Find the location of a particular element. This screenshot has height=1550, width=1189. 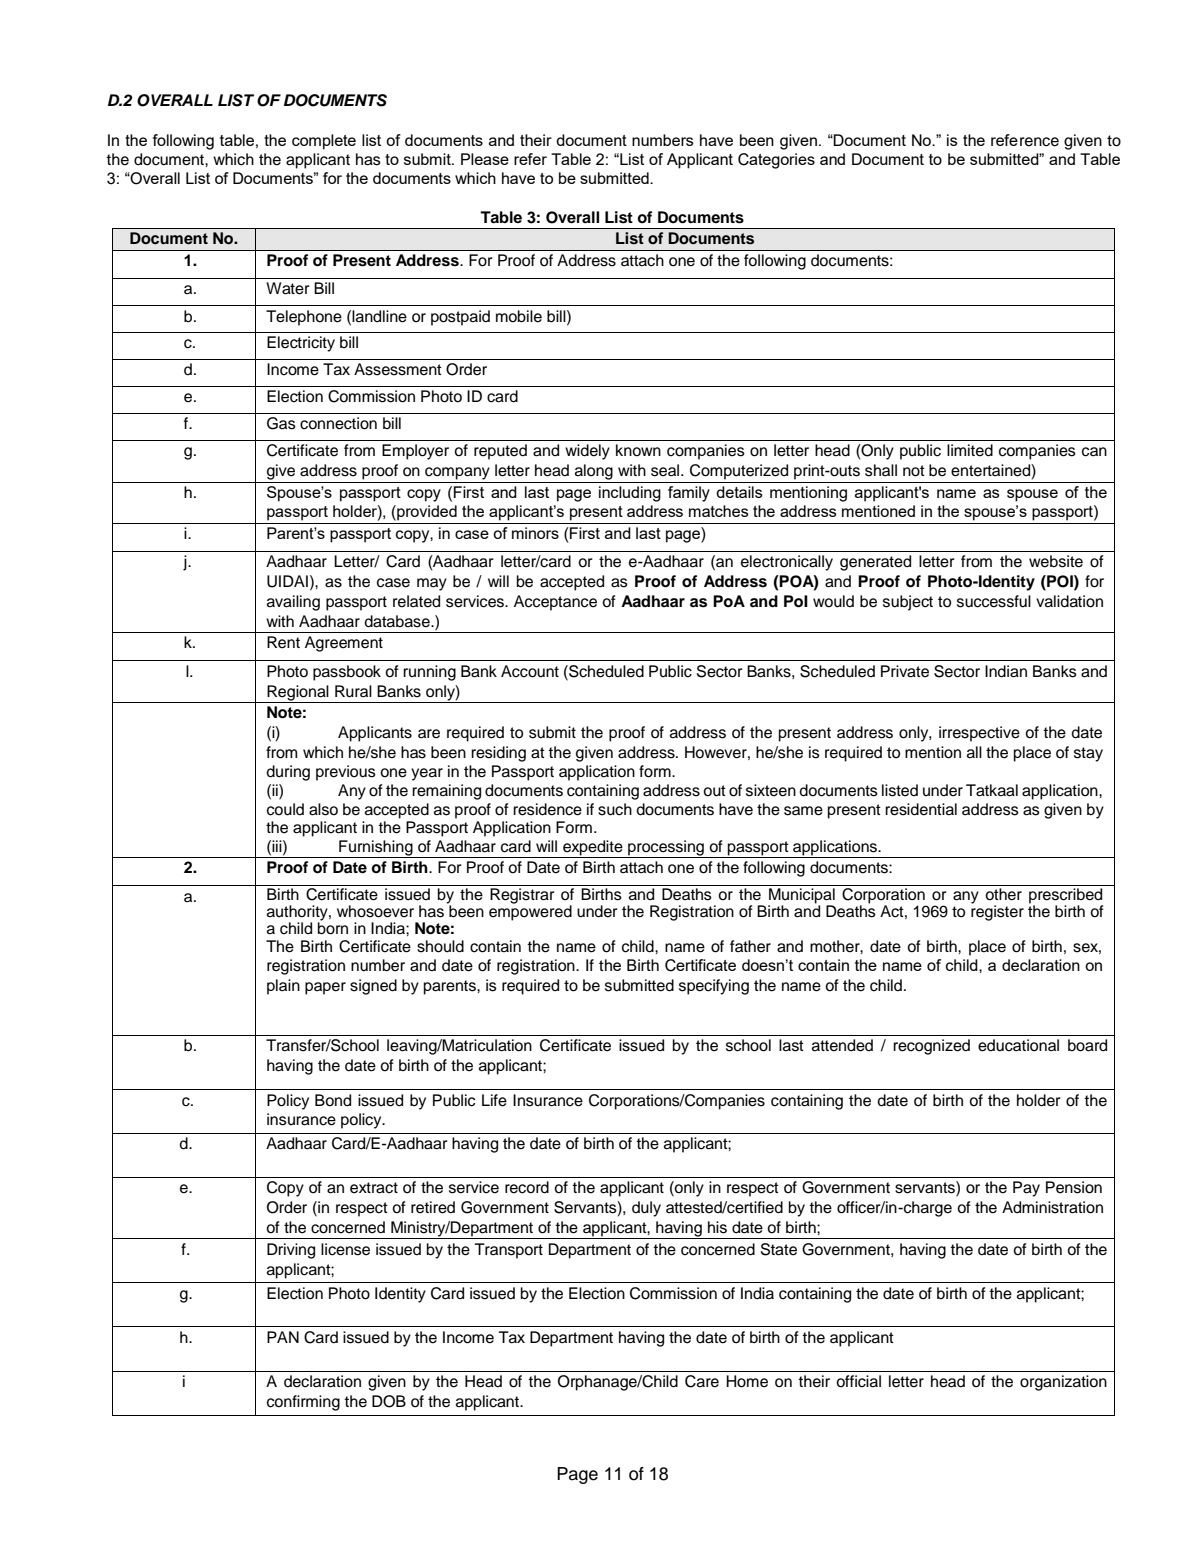

matches is located at coordinates (718, 511).
